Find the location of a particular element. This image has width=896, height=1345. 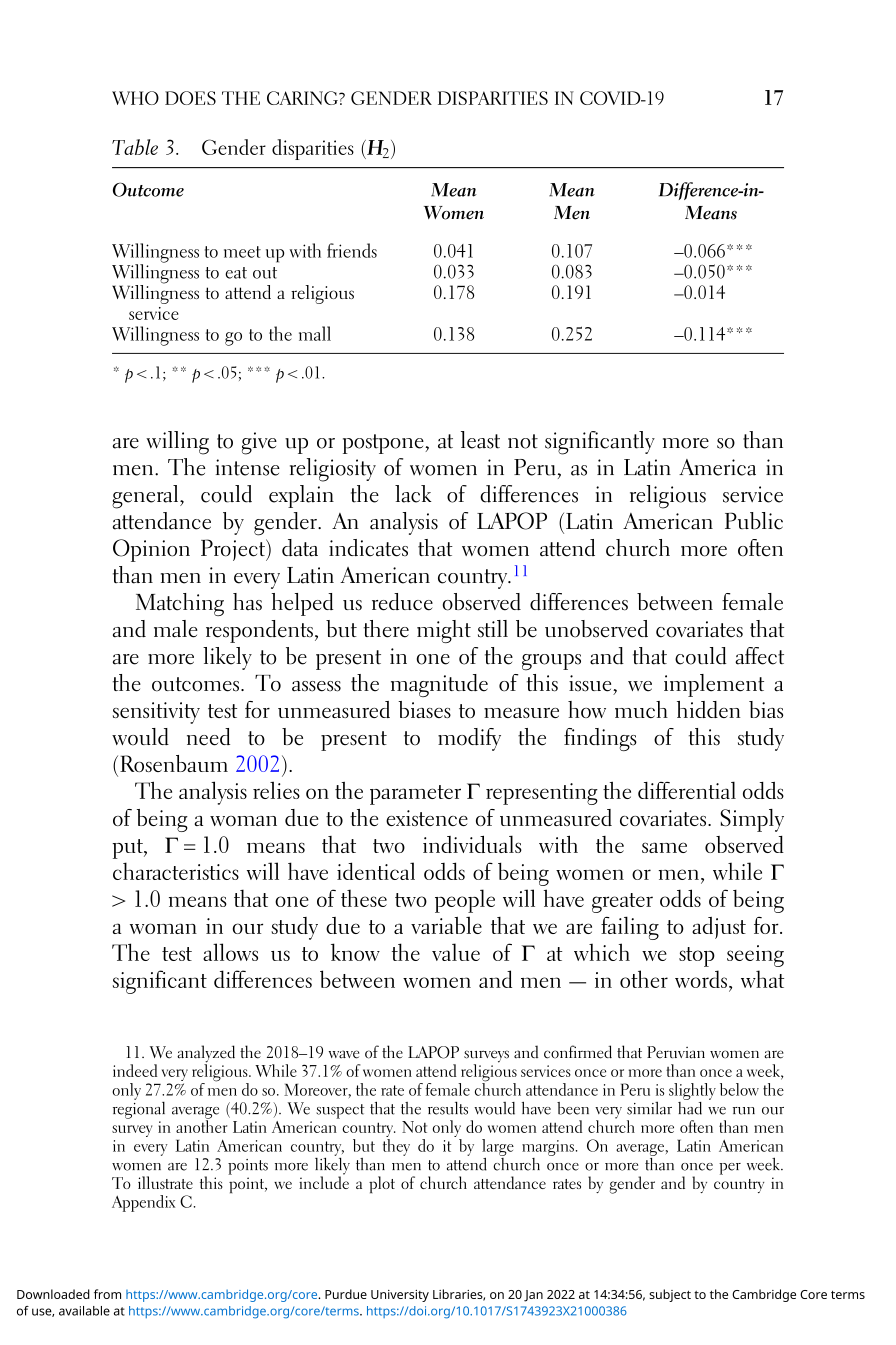

CARING is located at coordinates (303, 98).
